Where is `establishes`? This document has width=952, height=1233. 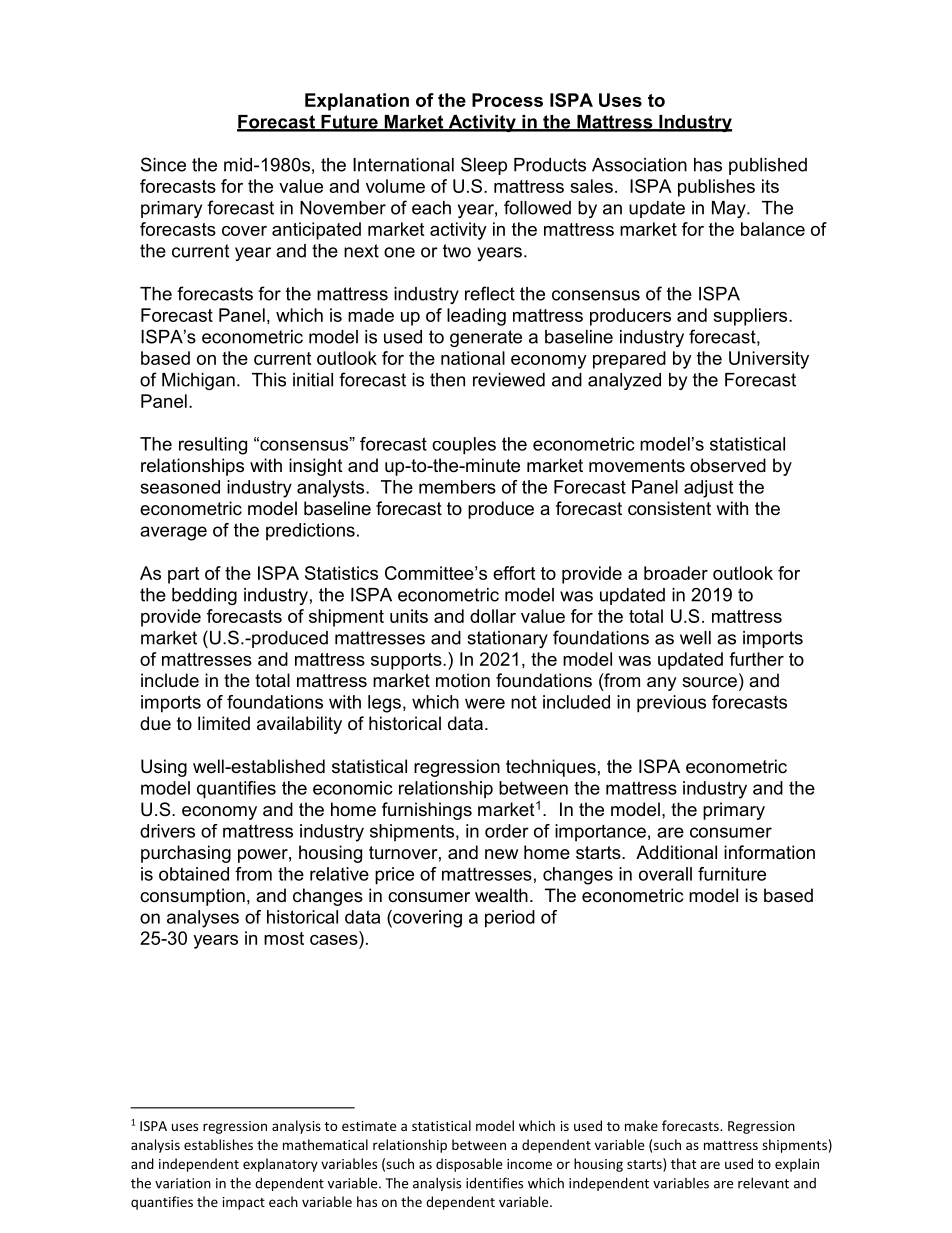
establishes is located at coordinates (218, 1144).
